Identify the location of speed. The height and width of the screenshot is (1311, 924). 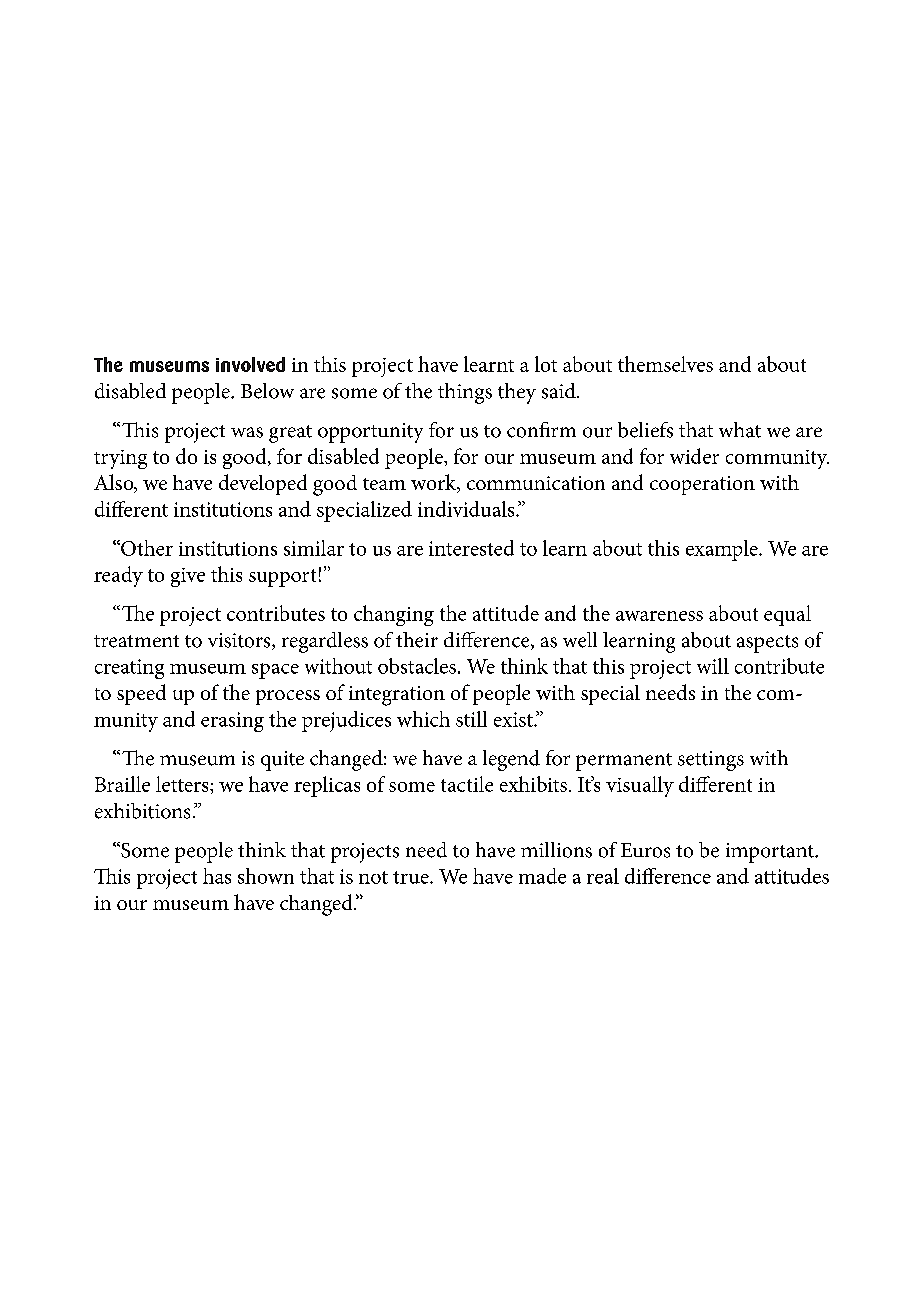
(141, 694).
